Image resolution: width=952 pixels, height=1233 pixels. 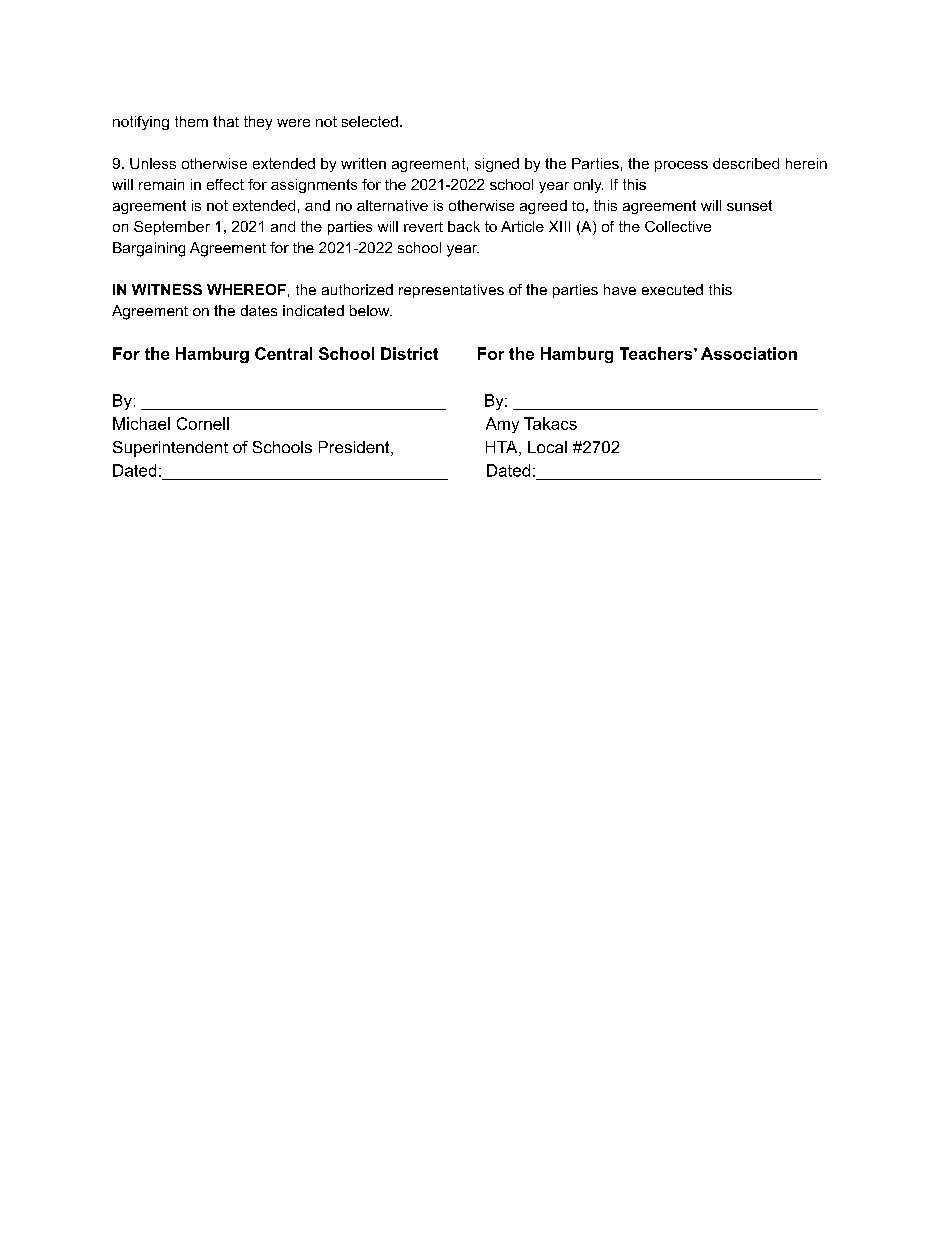 What do you see at coordinates (246, 289) in the image?
I see `WHEREOF` at bounding box center [246, 289].
